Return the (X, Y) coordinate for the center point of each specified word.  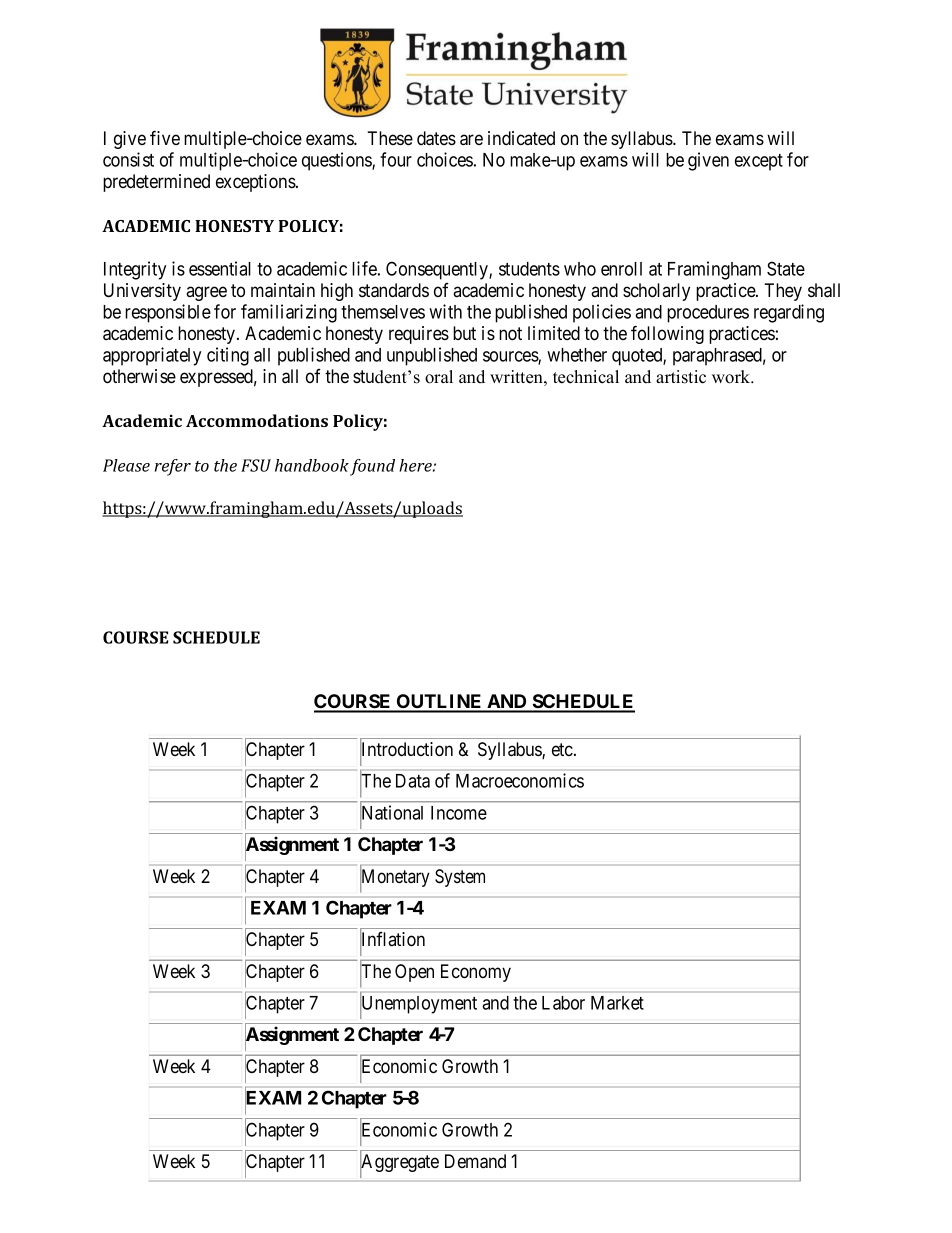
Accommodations (257, 420)
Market (617, 1003)
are (471, 140)
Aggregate (399, 1164)
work (732, 377)
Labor (563, 1003)
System (460, 878)
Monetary (395, 879)
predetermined (156, 183)
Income (459, 813)
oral (439, 377)
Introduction (406, 750)
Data (413, 781)
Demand (475, 1161)
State (786, 268)
